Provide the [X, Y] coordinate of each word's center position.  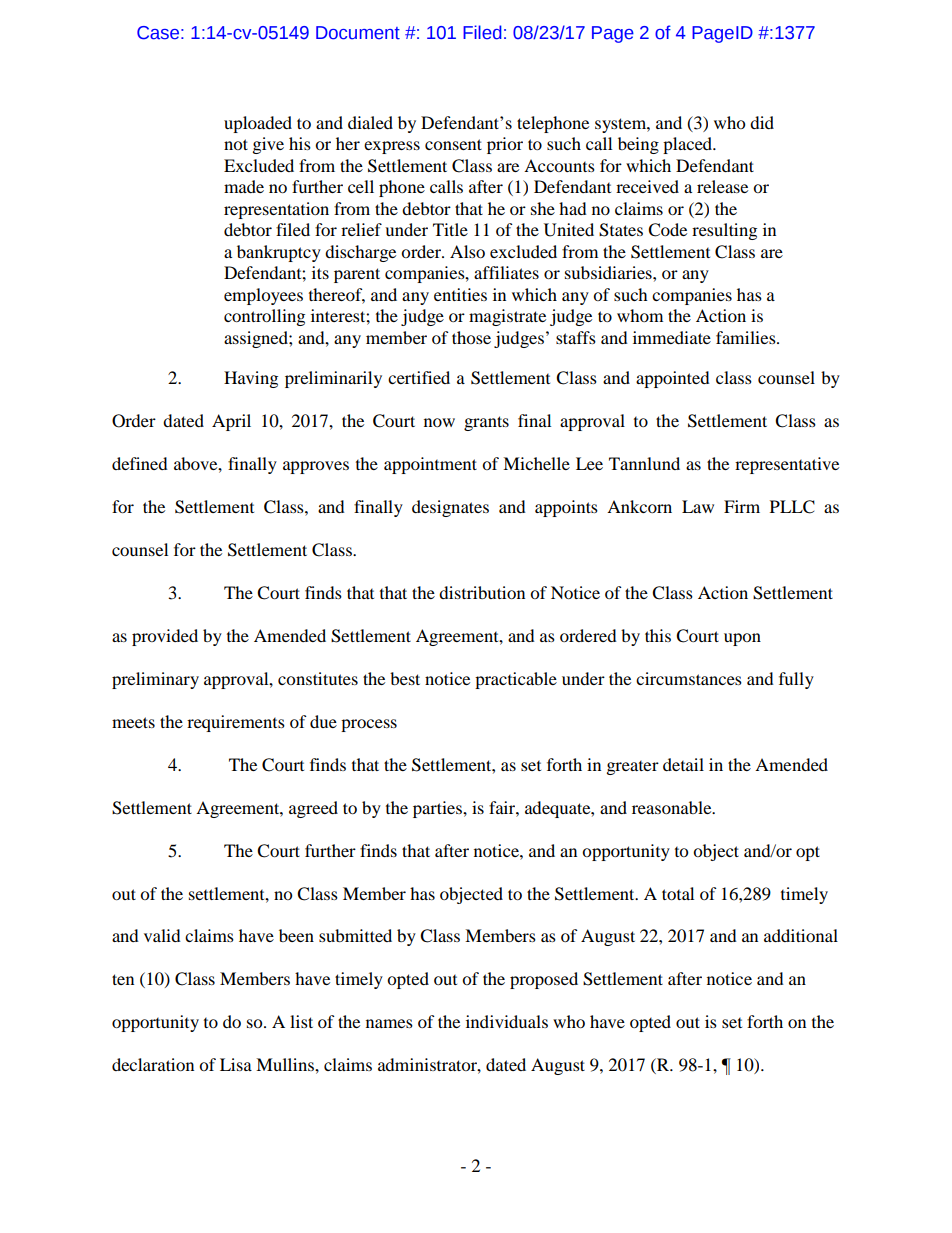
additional [801, 935]
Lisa [236, 1064]
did [762, 122]
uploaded [258, 124]
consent [453, 144]
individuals [507, 1021]
